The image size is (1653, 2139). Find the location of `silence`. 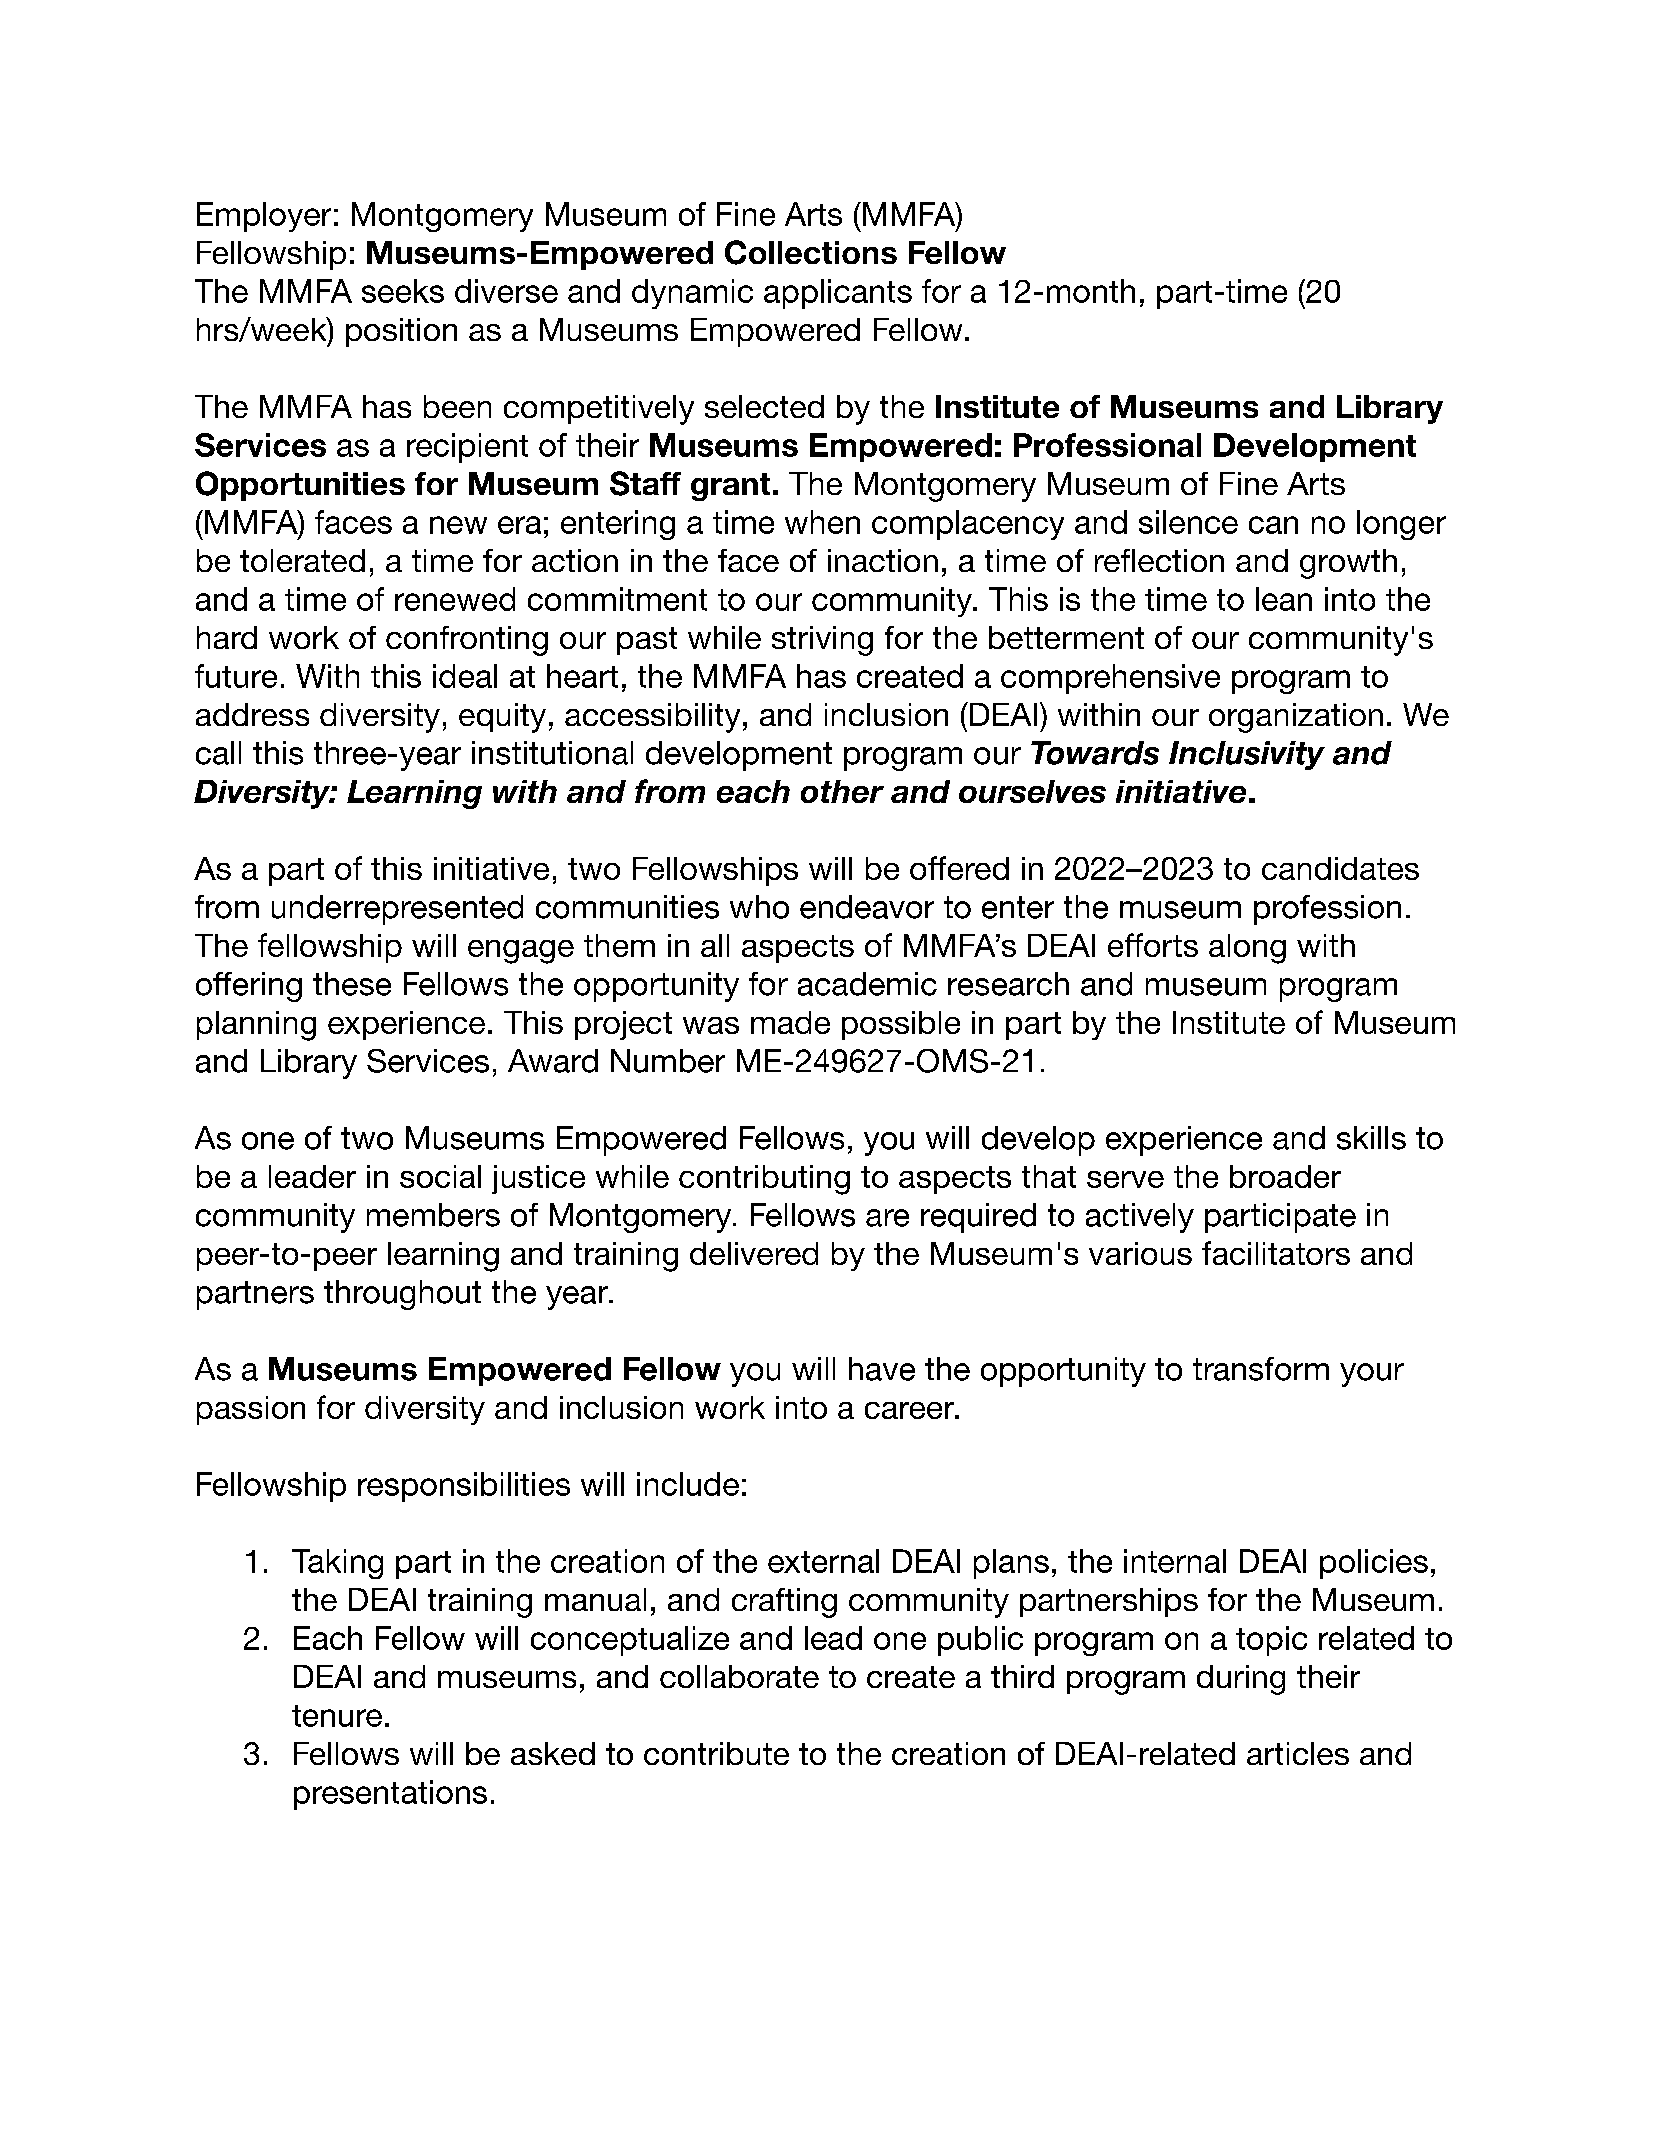

silence is located at coordinates (1188, 522).
